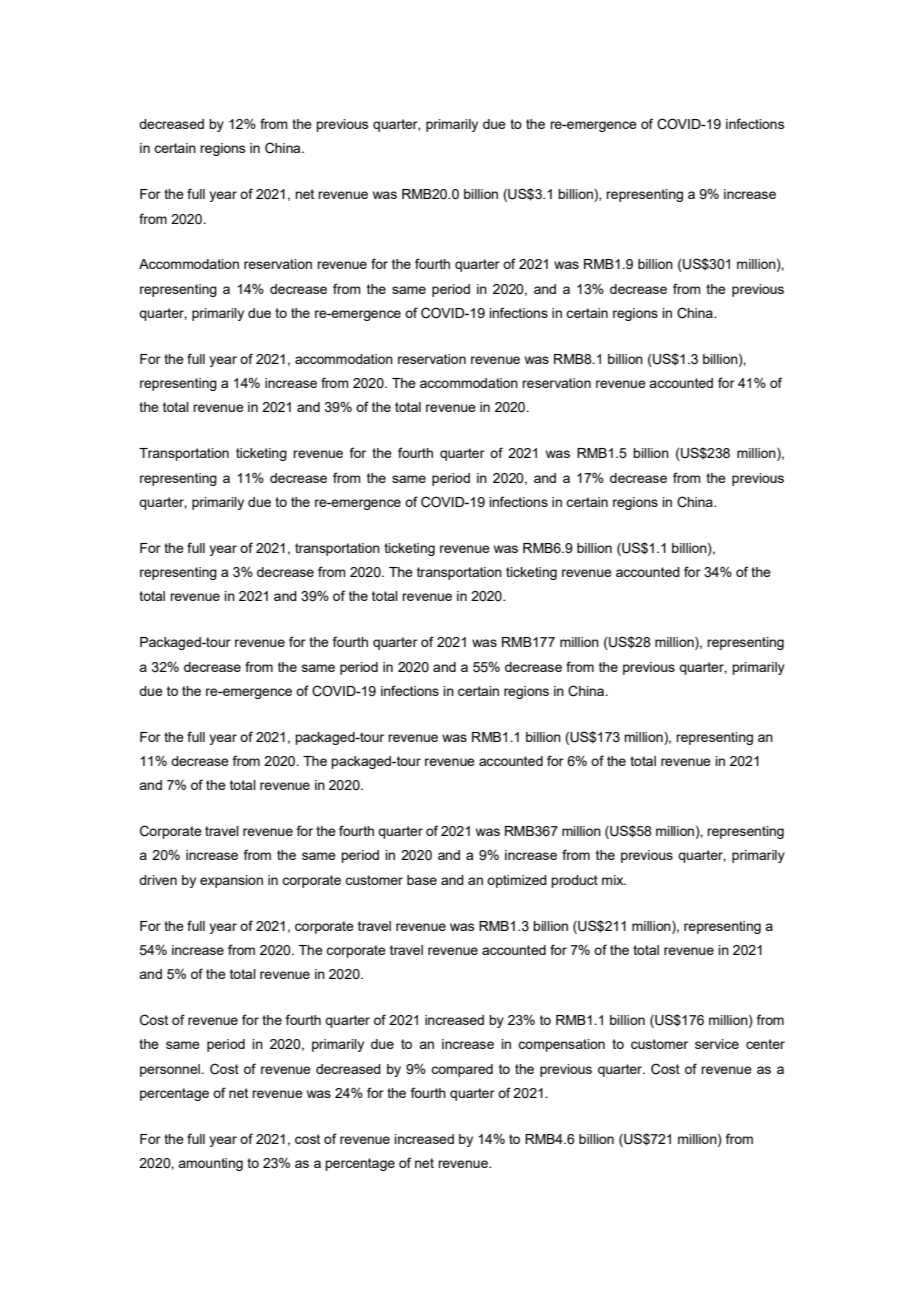  Describe the element at coordinates (171, 1070) in the screenshot. I see `personnel` at that location.
